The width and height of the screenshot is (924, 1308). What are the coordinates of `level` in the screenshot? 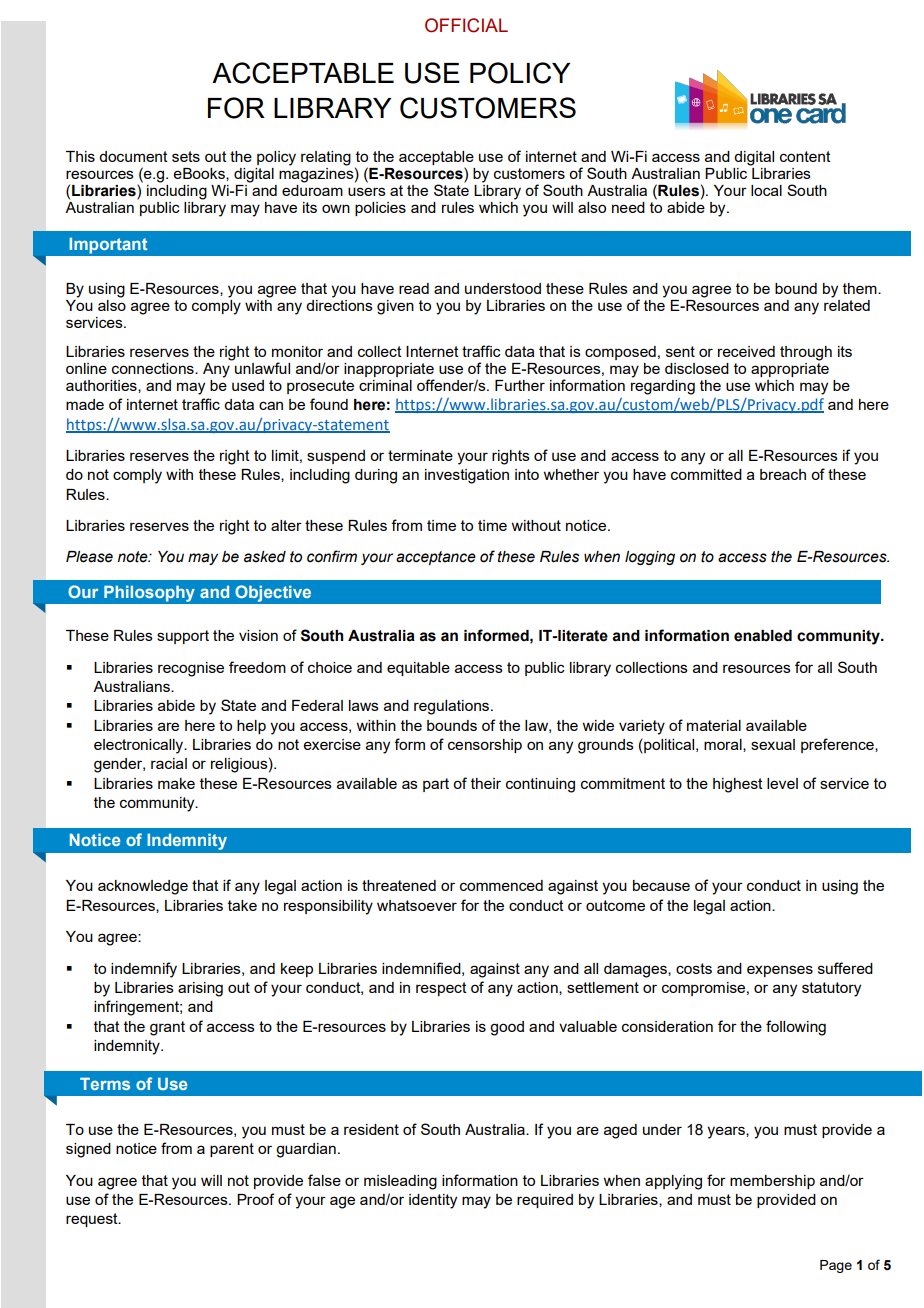 It's located at (782, 783).
